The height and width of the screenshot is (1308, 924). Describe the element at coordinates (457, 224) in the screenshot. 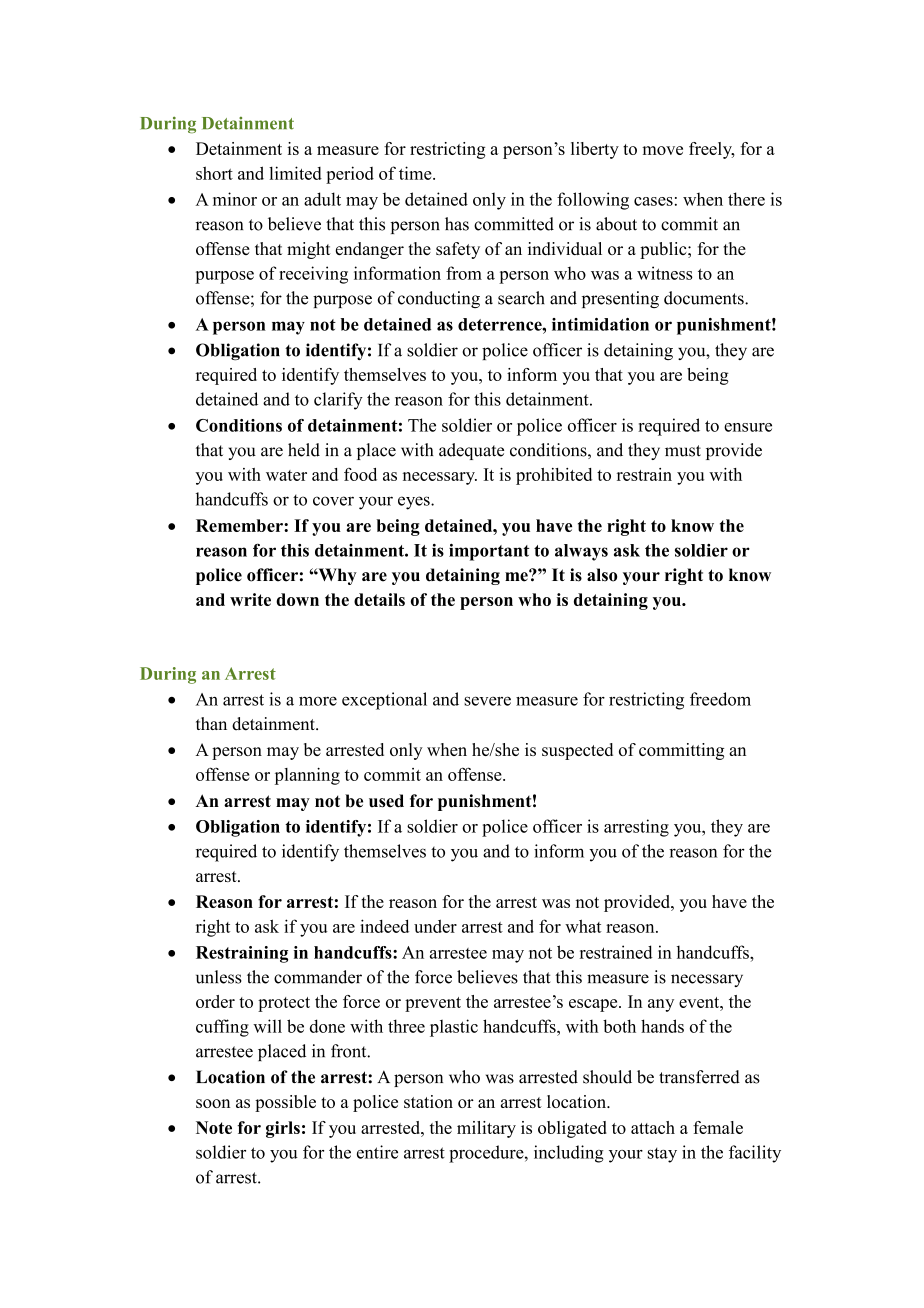

I see `has` at that location.
